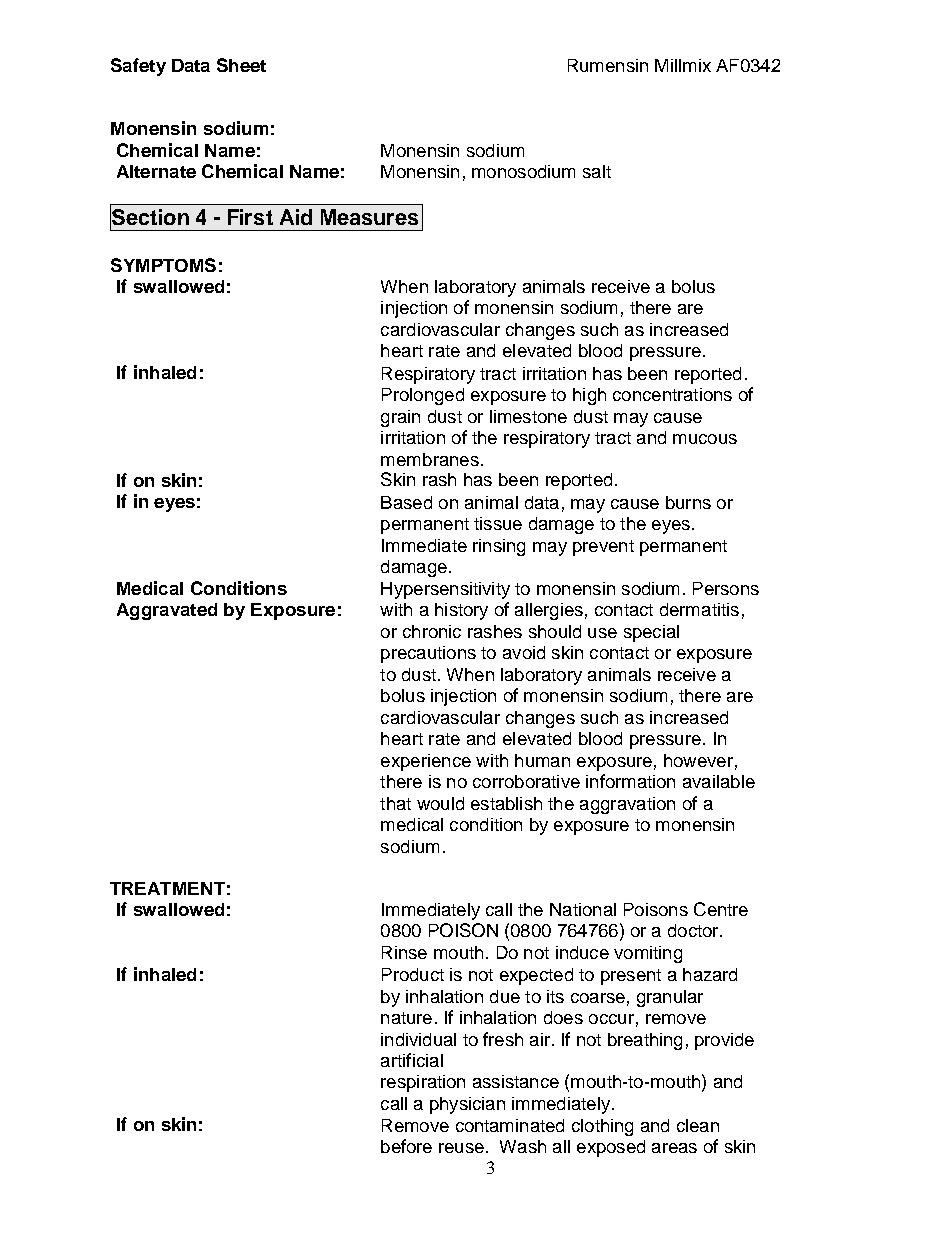  Describe the element at coordinates (597, 171) in the page. I see `salt` at that location.
